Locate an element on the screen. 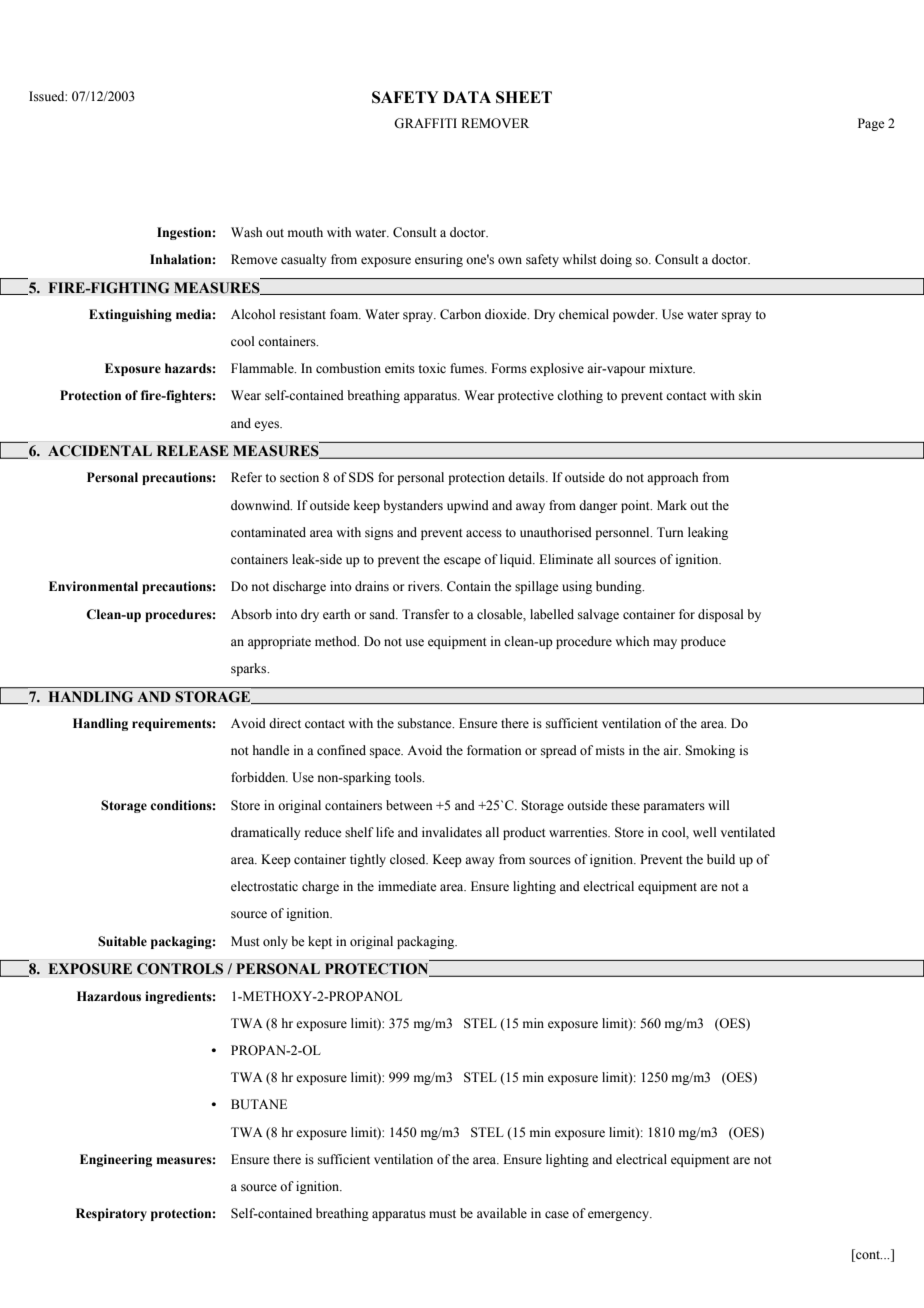 This screenshot has width=924, height=1308. Wash is located at coordinates (247, 232).
